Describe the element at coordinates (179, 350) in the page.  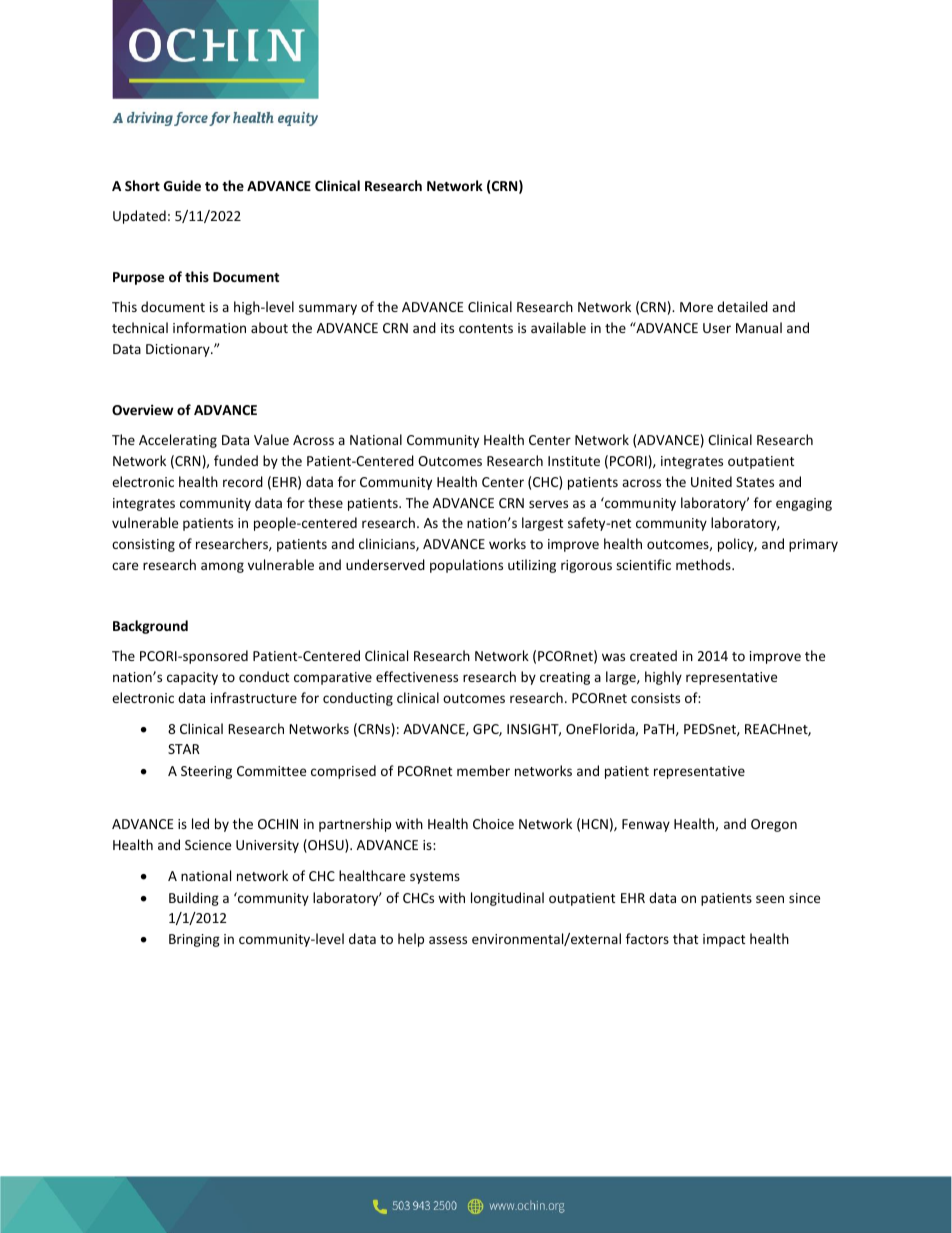
I see `Dictionary` at that location.
